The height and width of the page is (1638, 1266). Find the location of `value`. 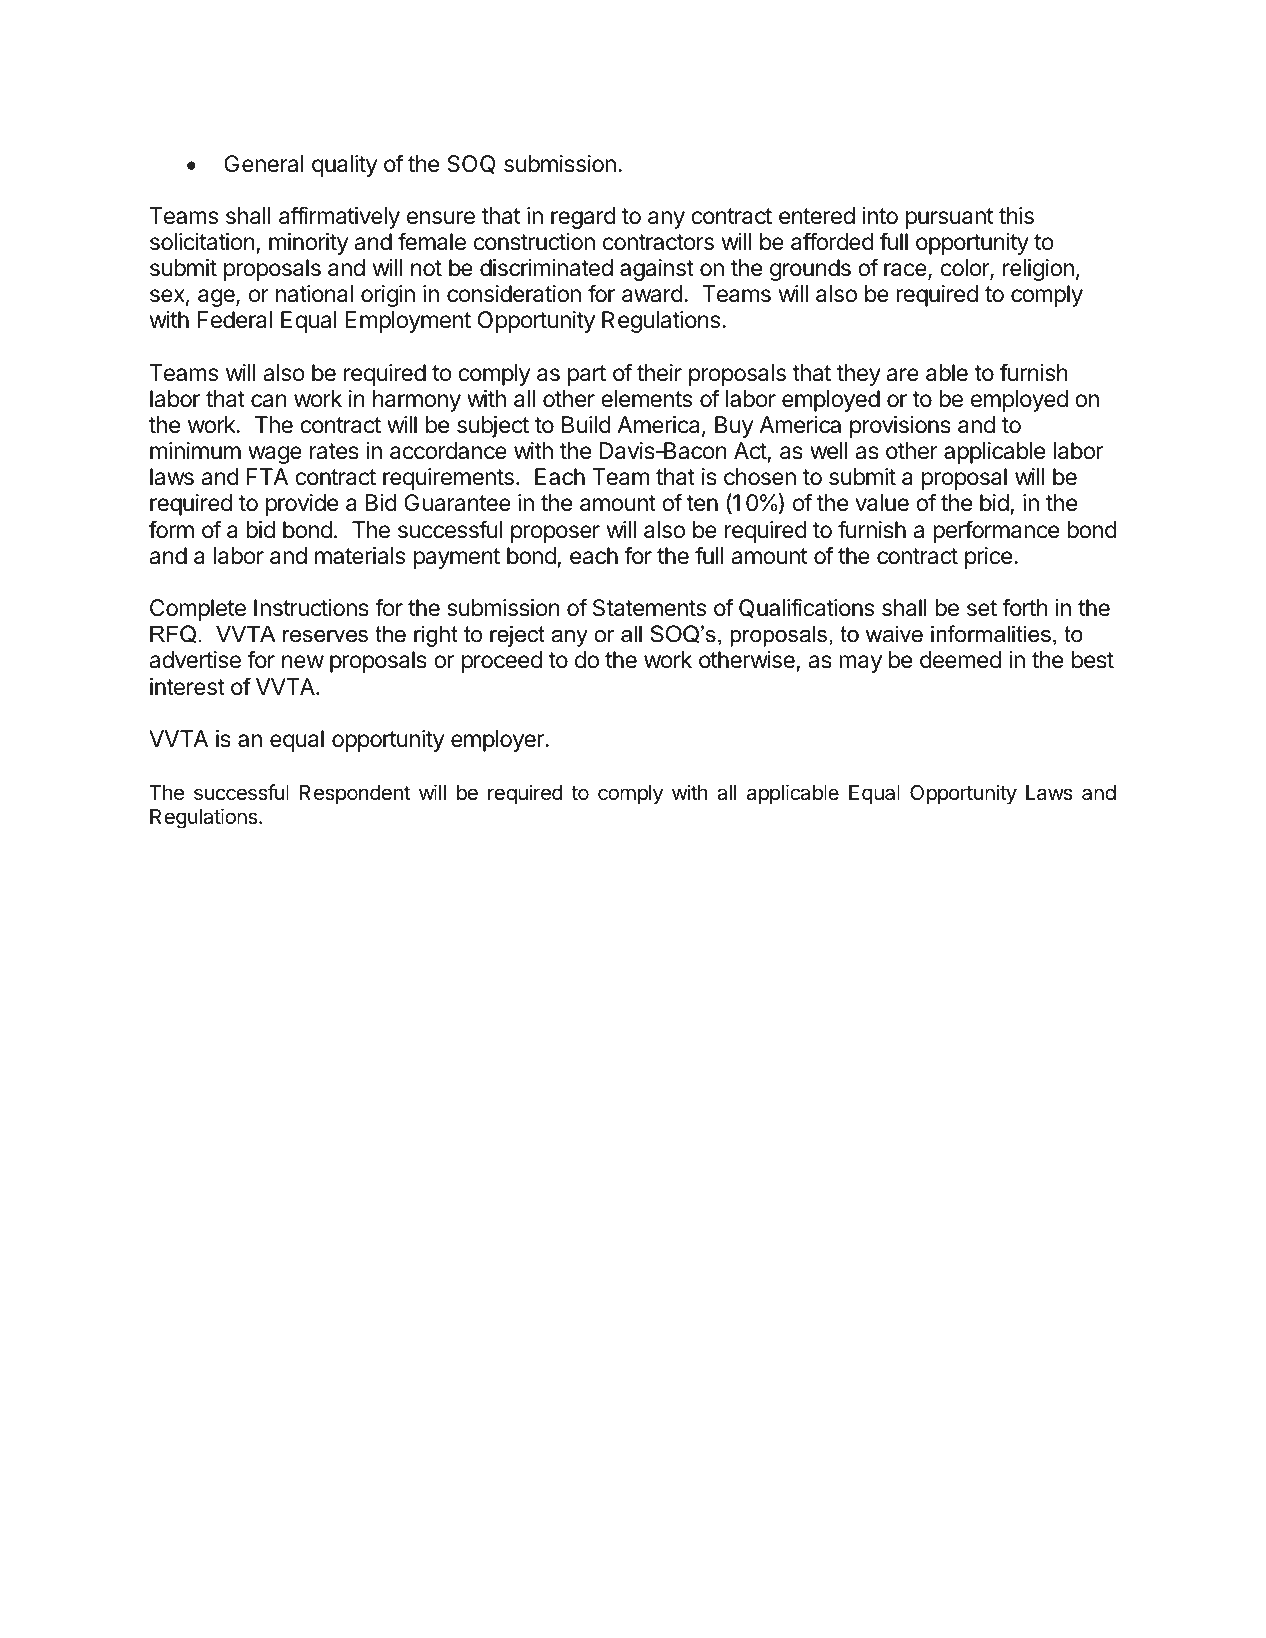

value is located at coordinates (882, 503).
